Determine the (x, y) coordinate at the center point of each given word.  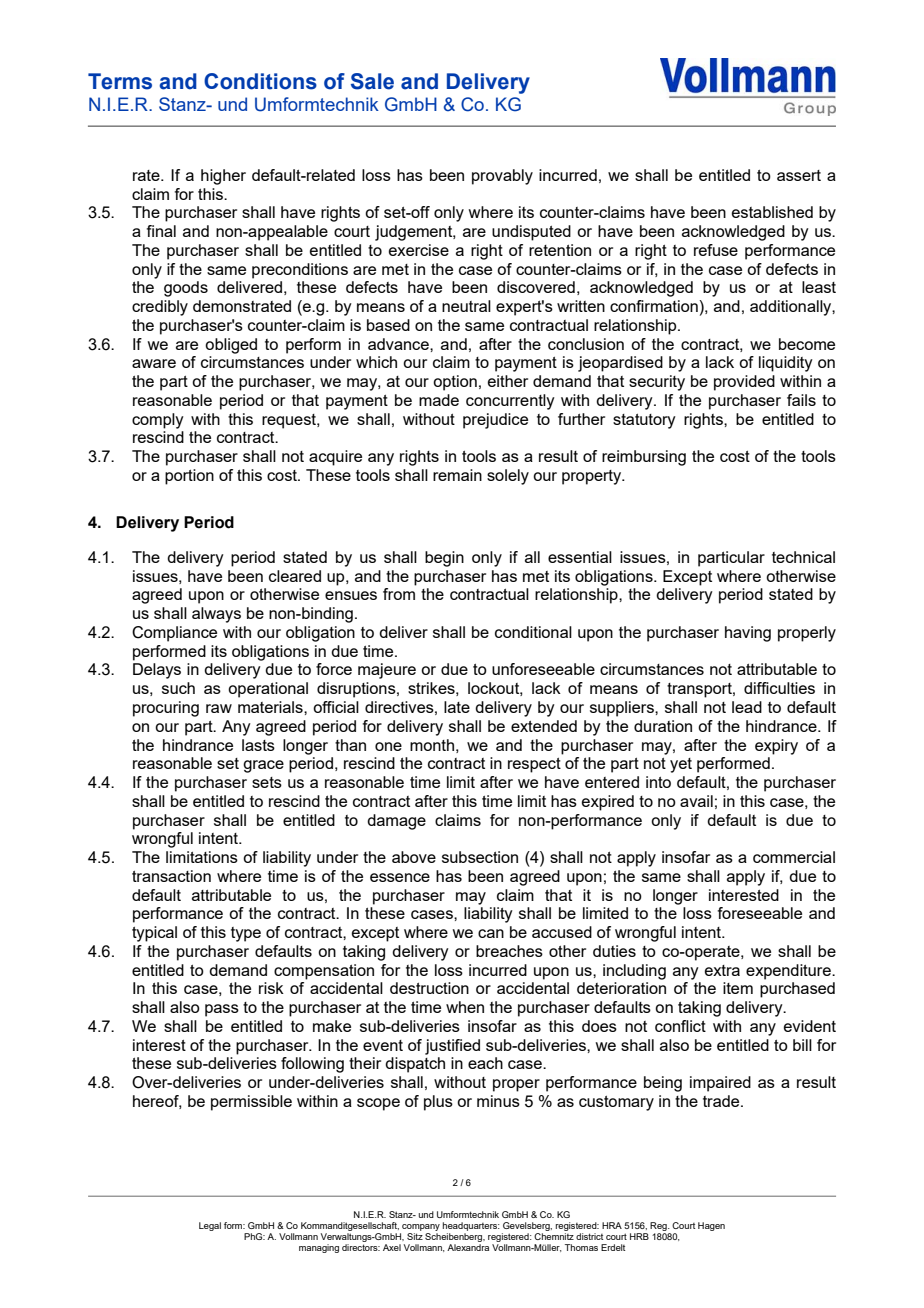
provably (502, 177)
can (491, 933)
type (246, 934)
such (178, 688)
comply (158, 421)
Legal (210, 1226)
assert (799, 175)
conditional (533, 632)
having (748, 634)
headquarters (471, 1228)
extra (722, 970)
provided (744, 383)
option (455, 383)
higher (223, 177)
